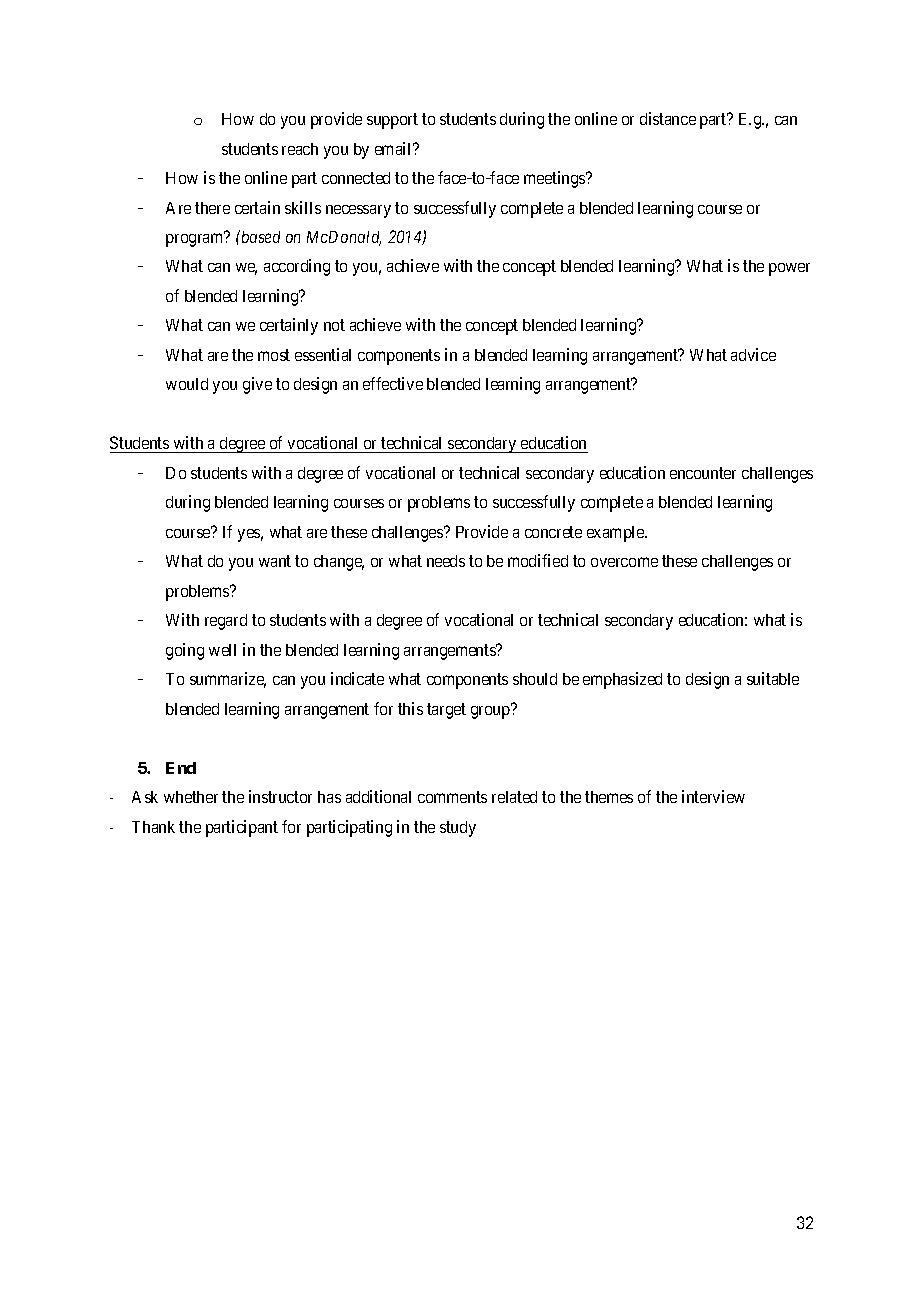 The image size is (924, 1308). What do you see at coordinates (668, 118) in the image?
I see `distance` at bounding box center [668, 118].
